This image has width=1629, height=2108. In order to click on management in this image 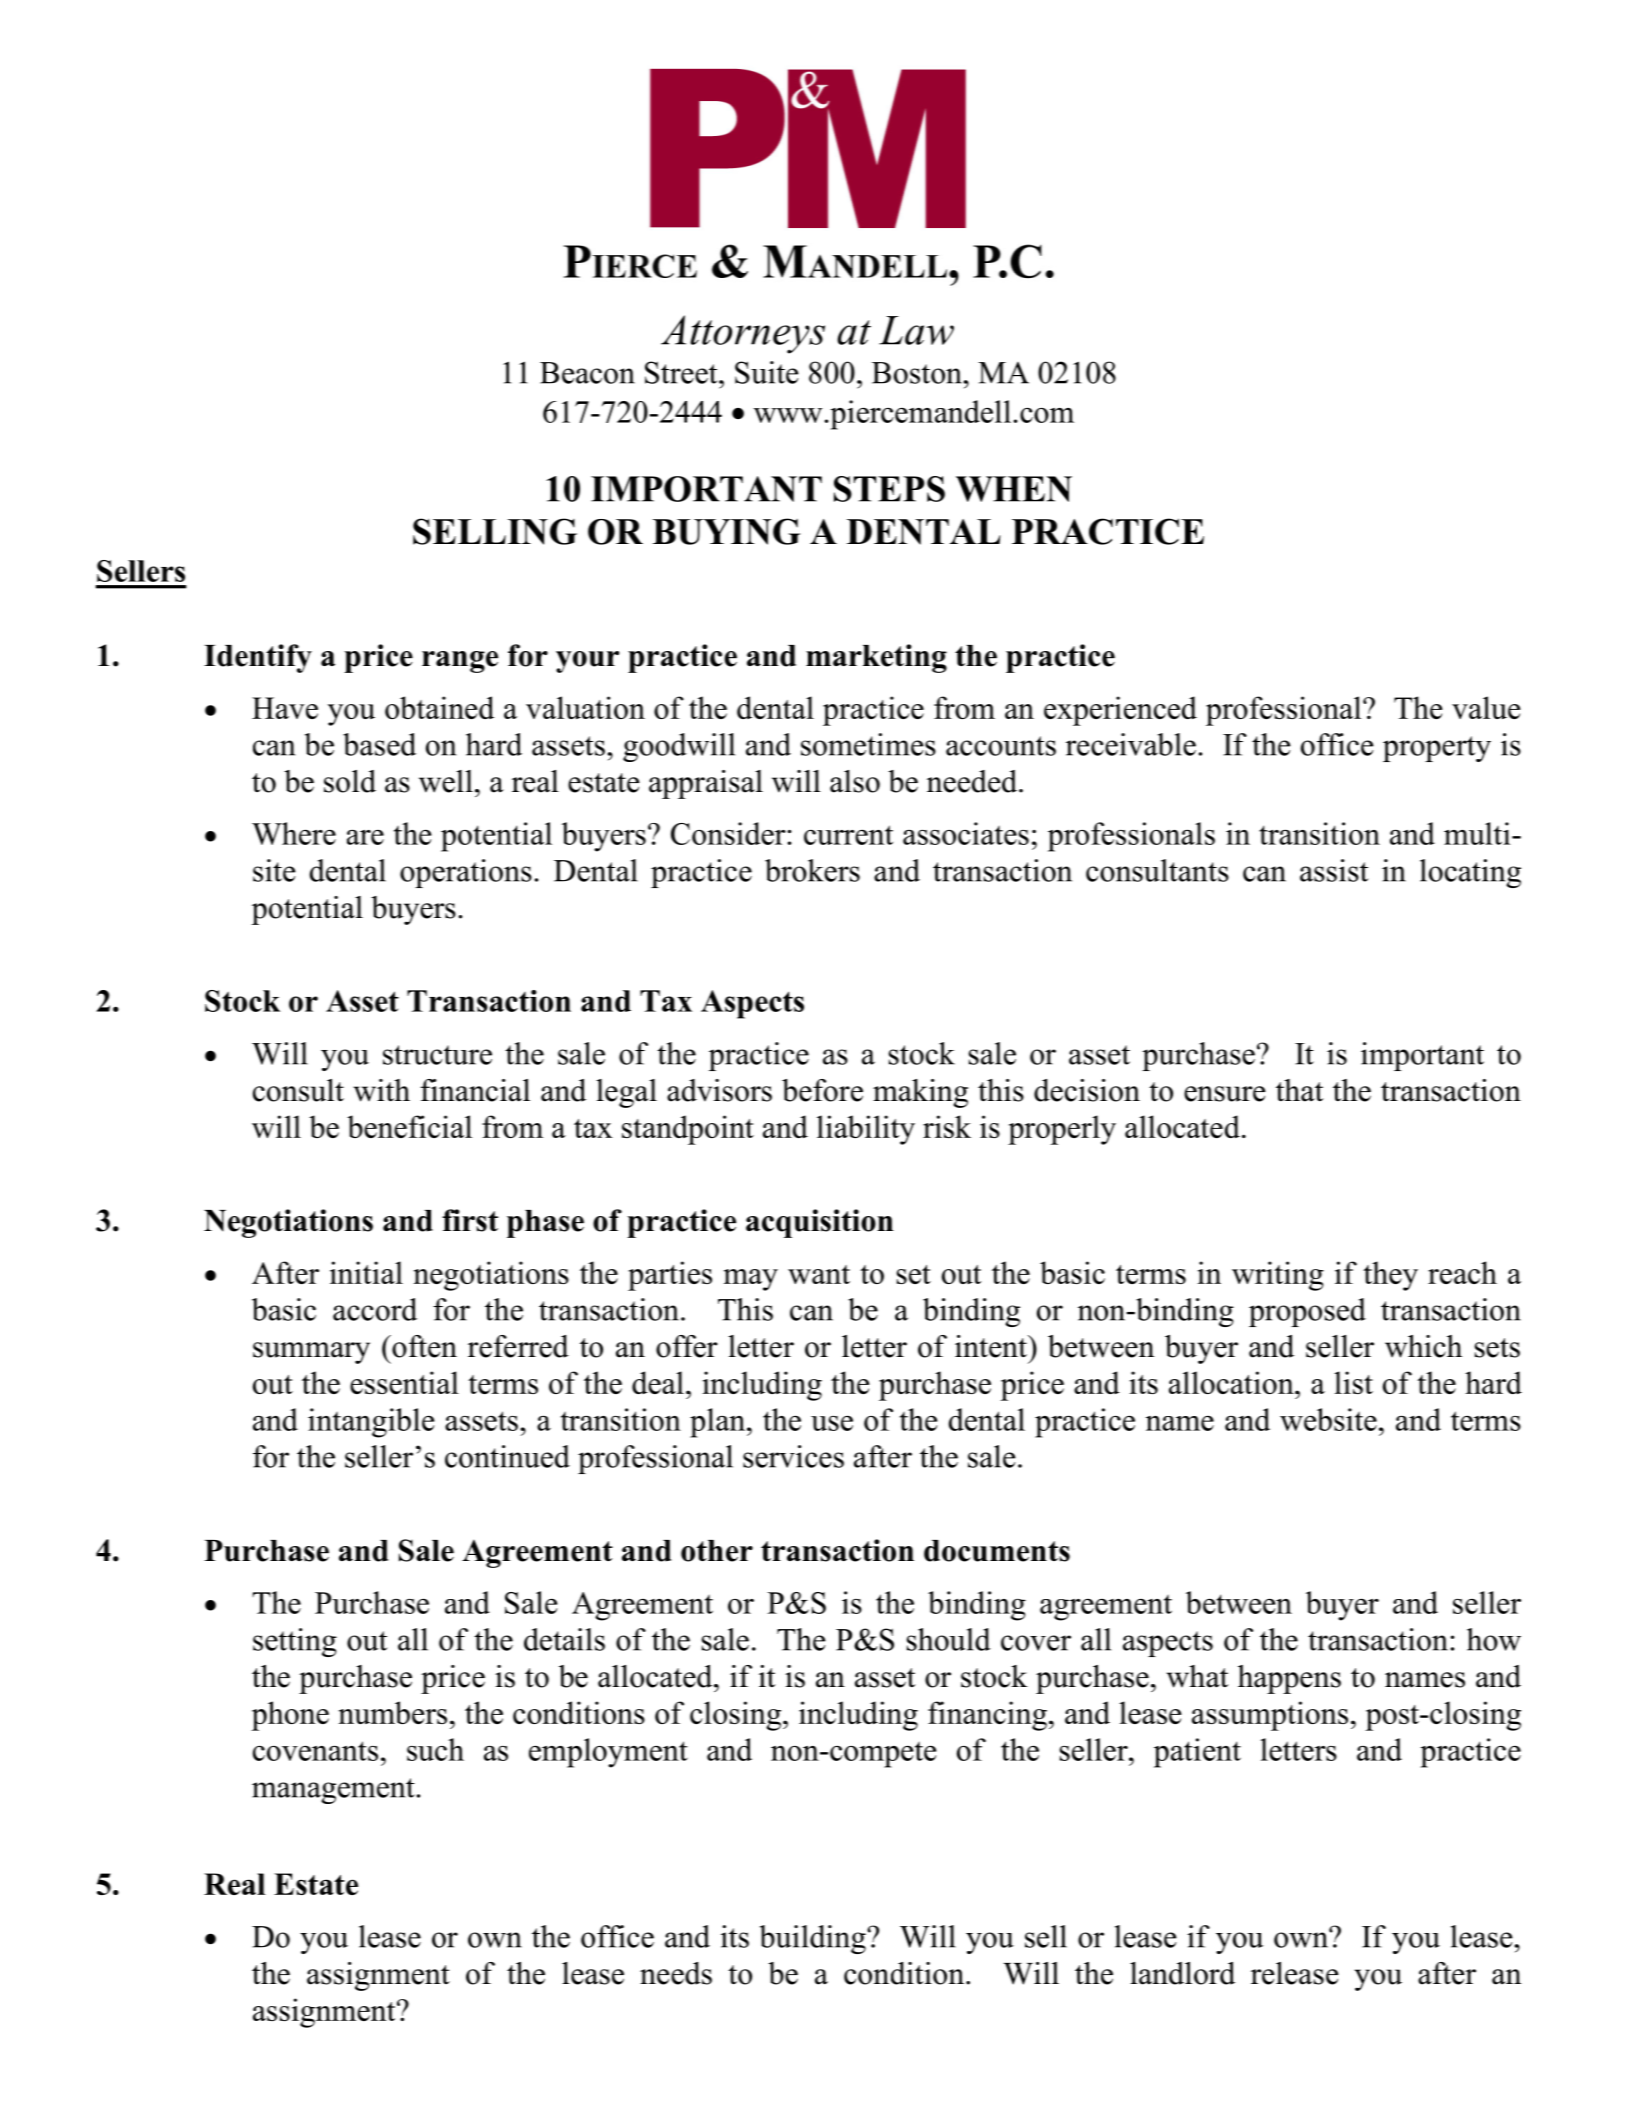, I will do `click(333, 1791)`.
